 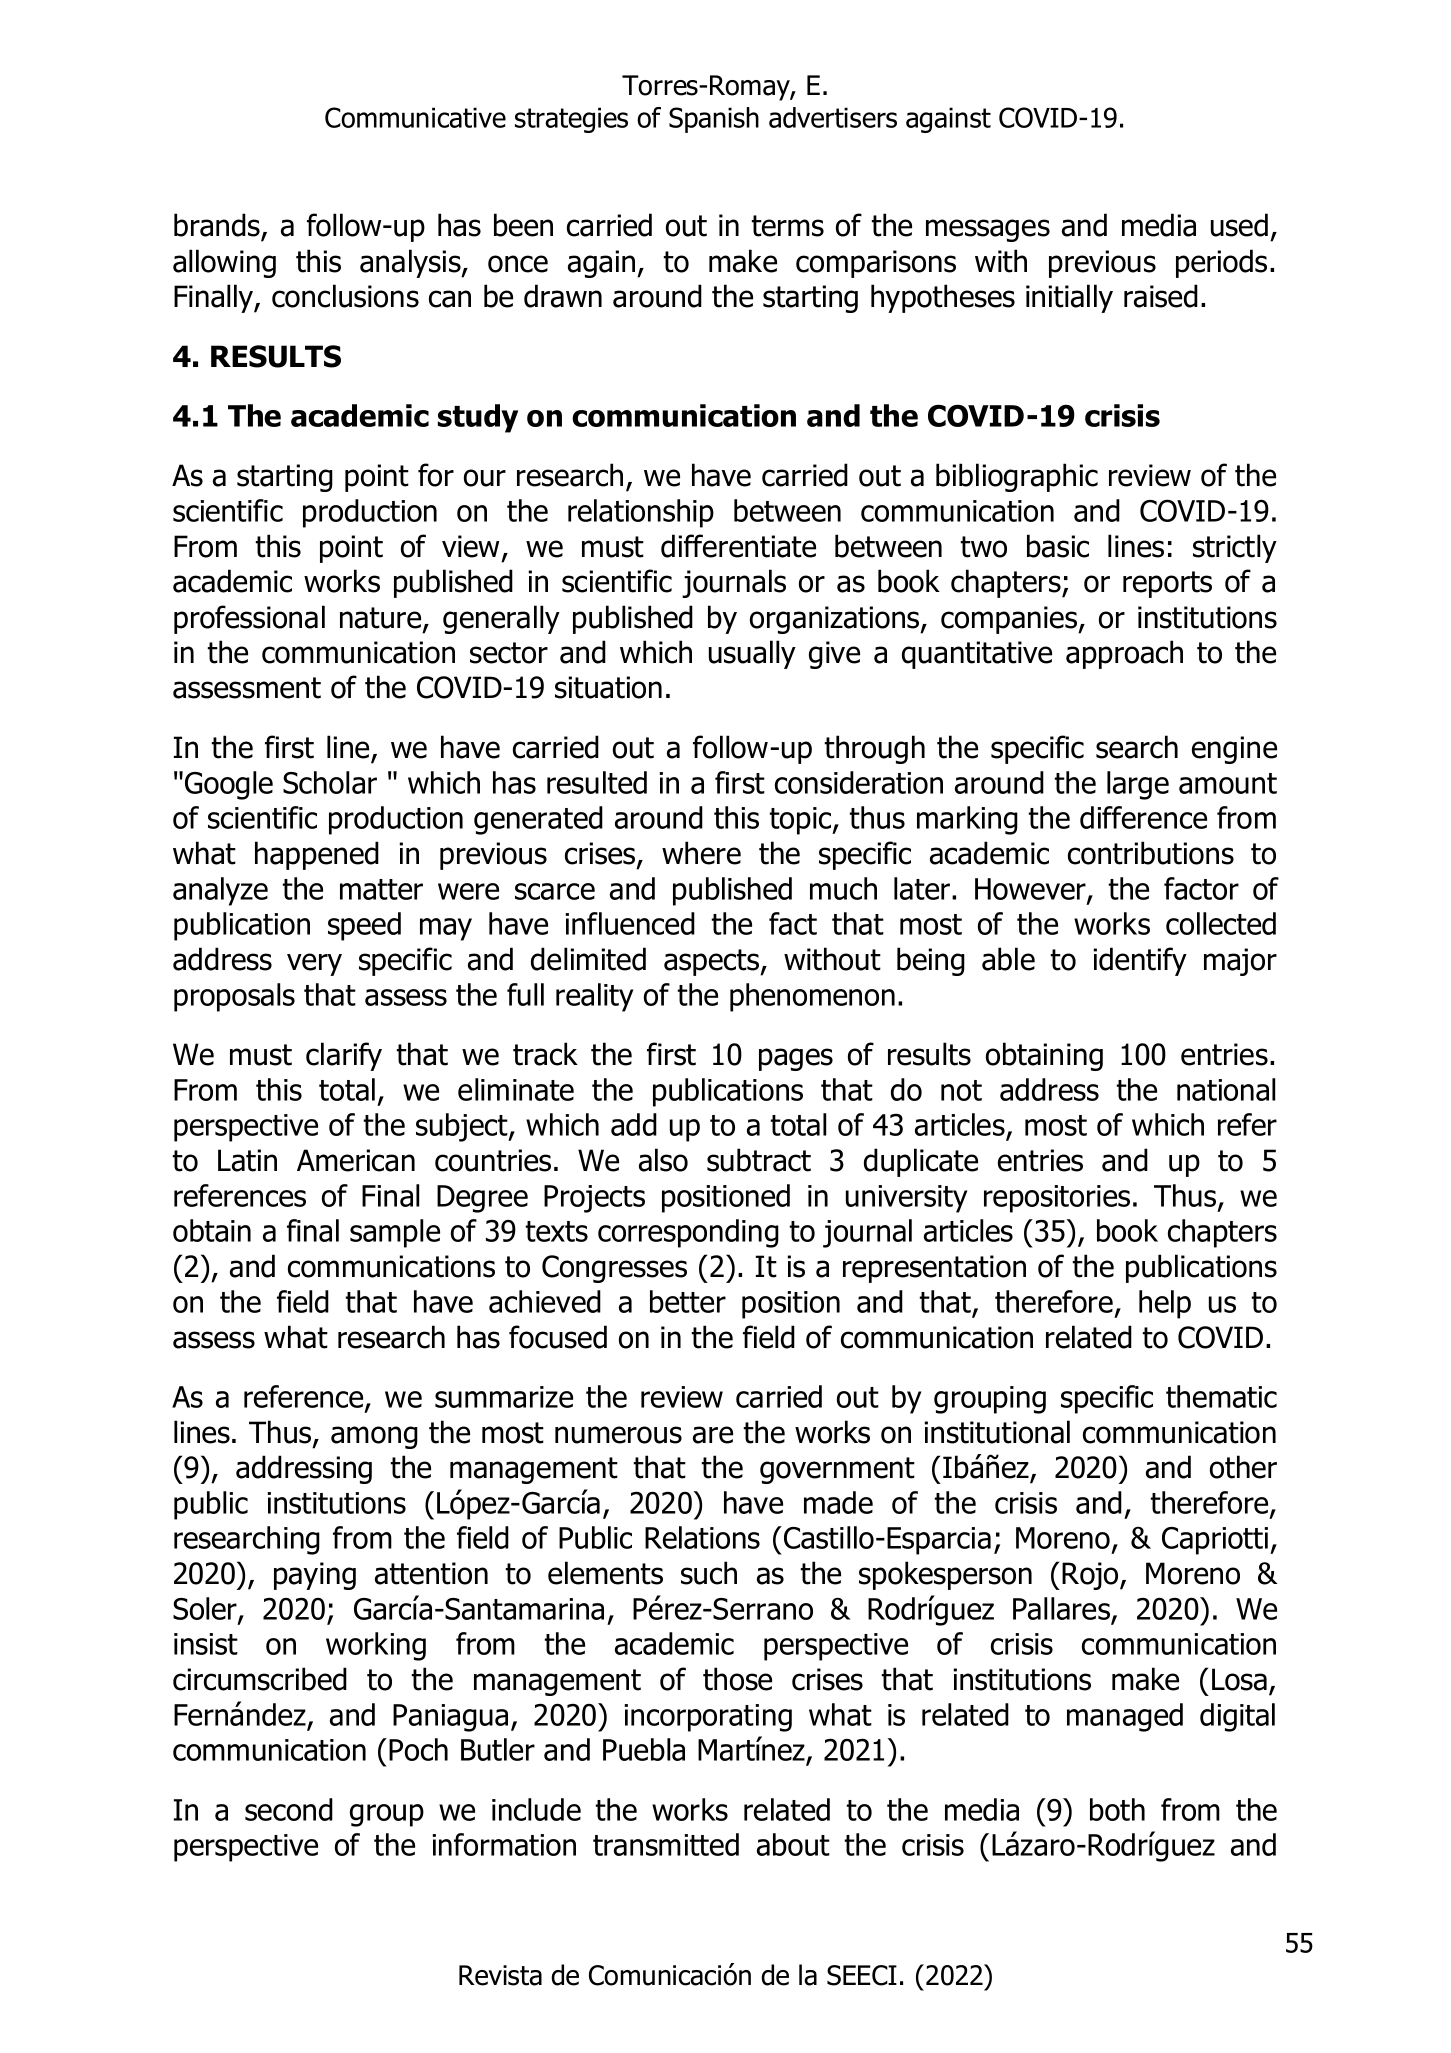 What do you see at coordinates (714, 120) in the screenshot?
I see `Spanish` at bounding box center [714, 120].
